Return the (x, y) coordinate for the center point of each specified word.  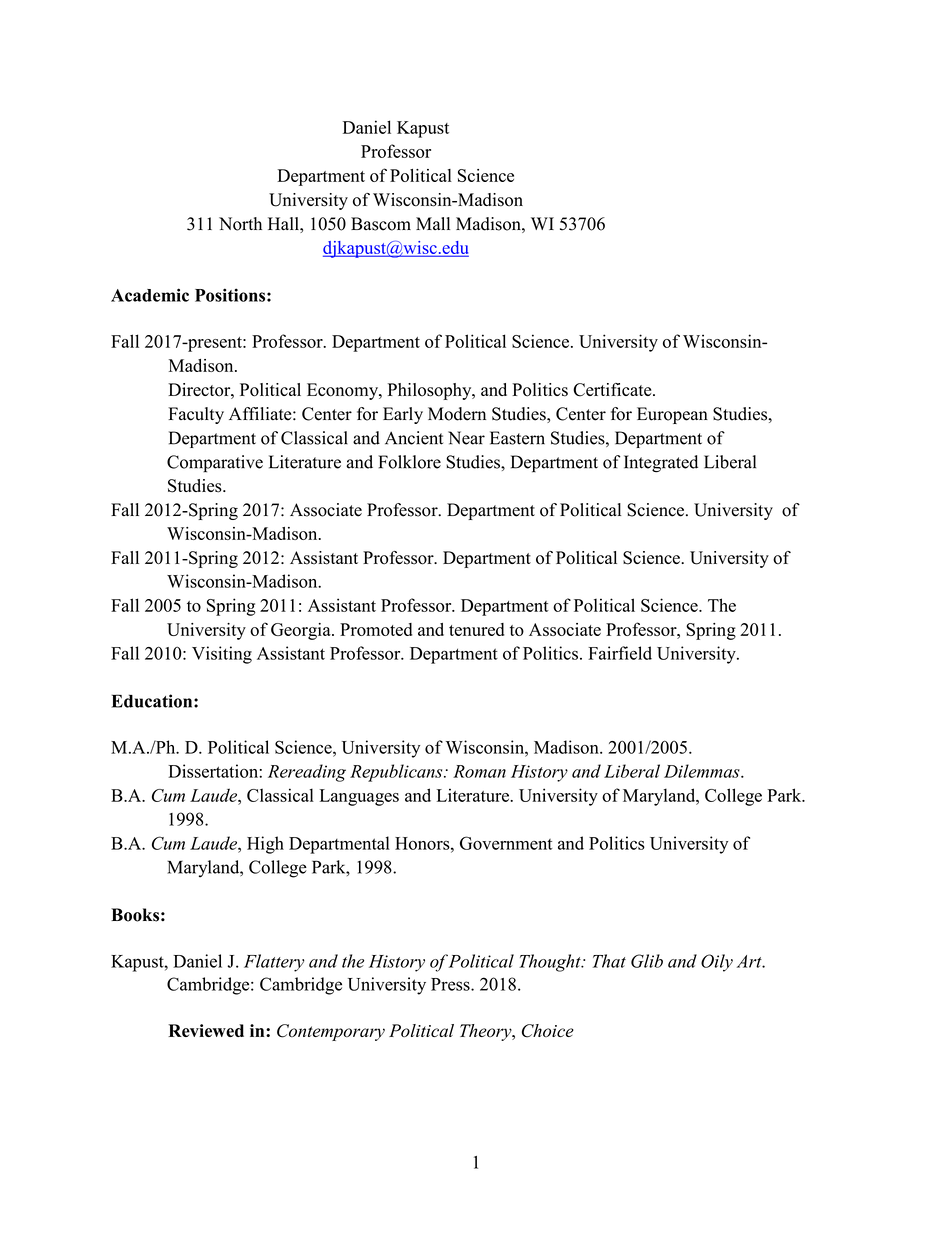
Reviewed (206, 1030)
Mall (433, 223)
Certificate (613, 390)
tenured (476, 629)
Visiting (222, 655)
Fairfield (620, 653)
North (240, 224)
